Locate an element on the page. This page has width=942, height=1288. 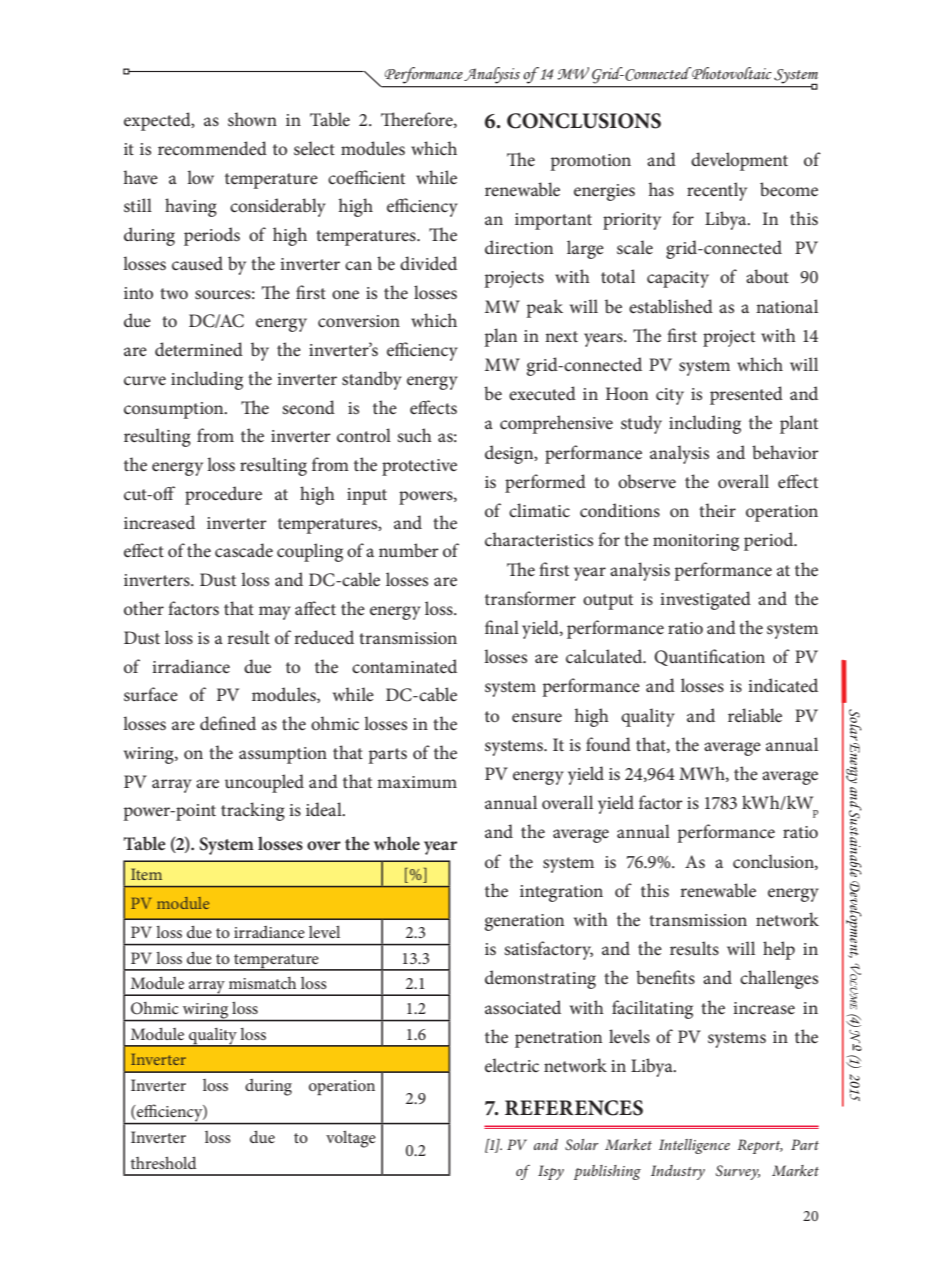
reliable is located at coordinates (755, 715).
